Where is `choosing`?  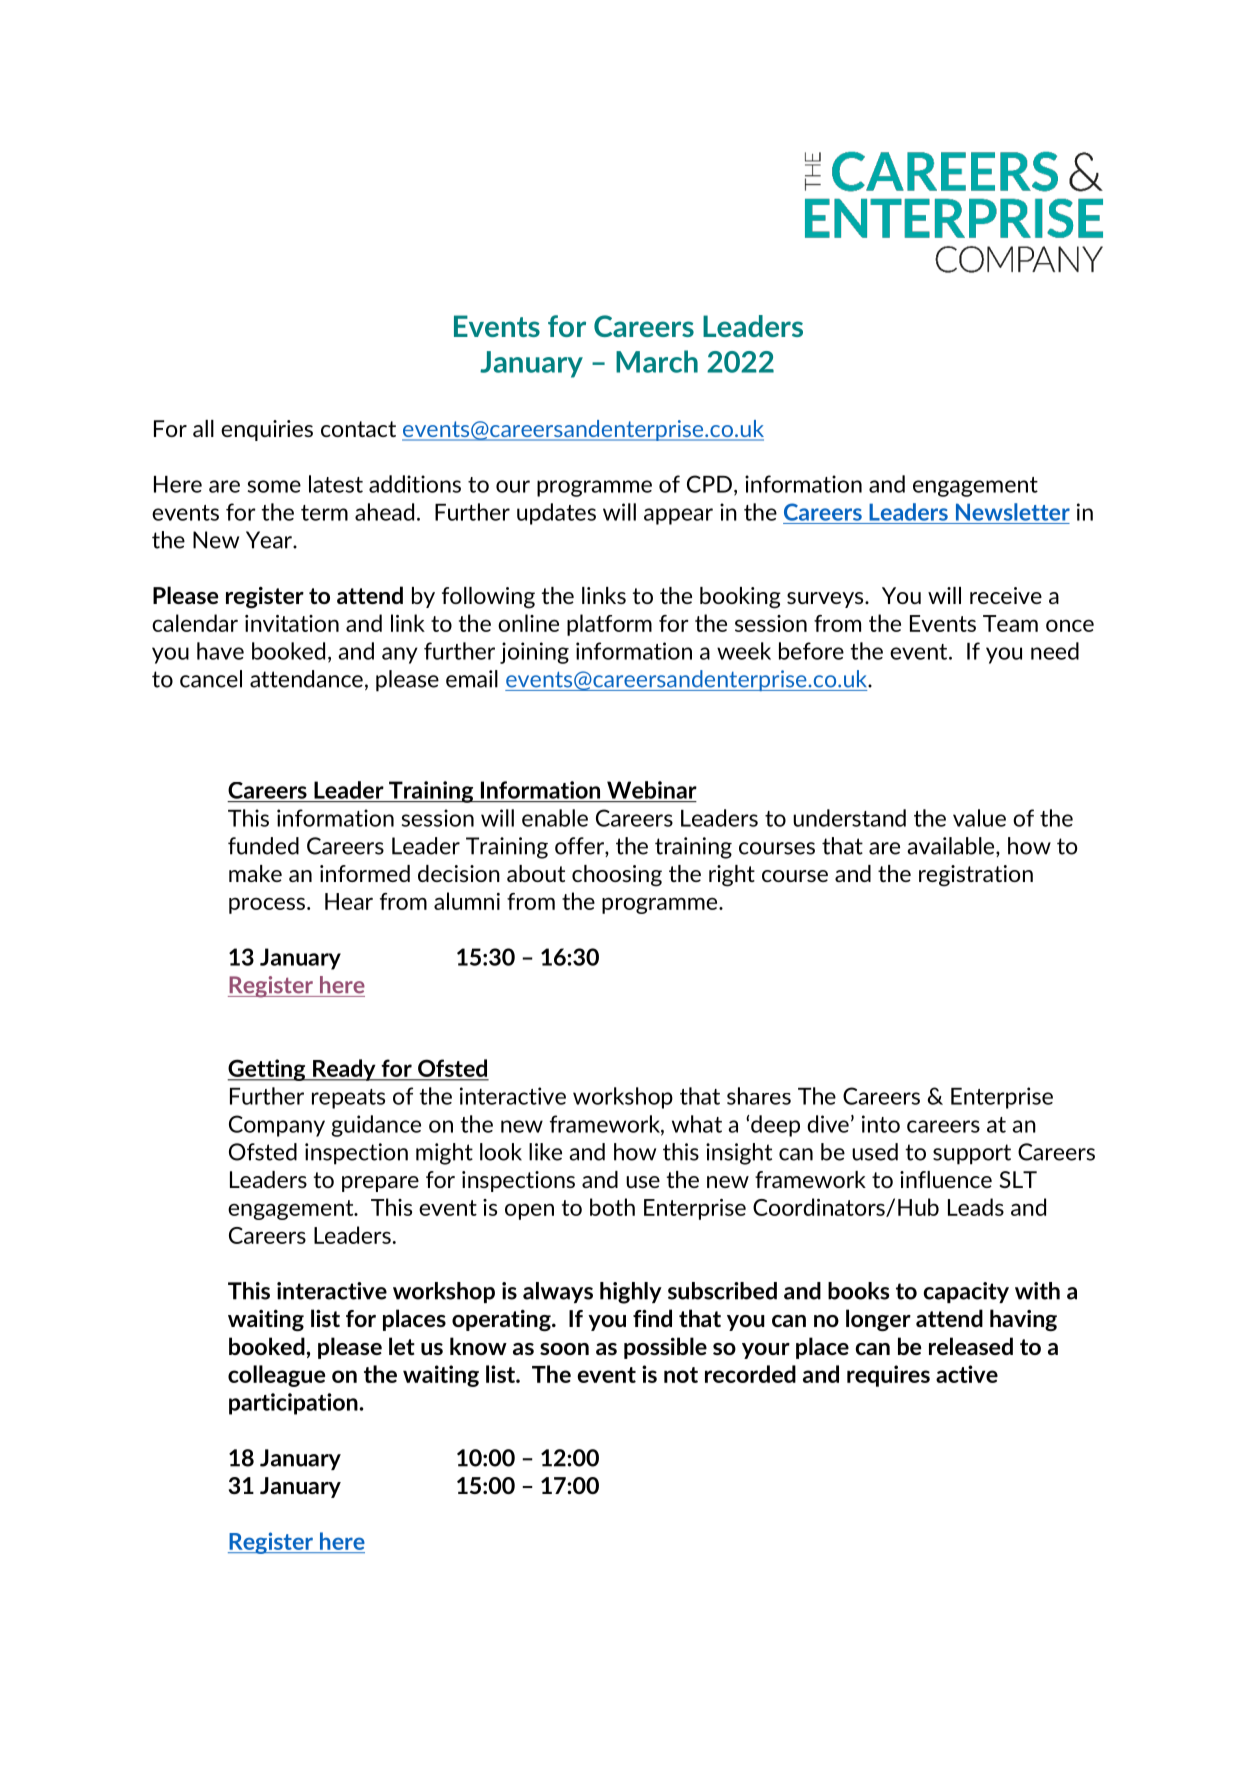 choosing is located at coordinates (617, 876).
